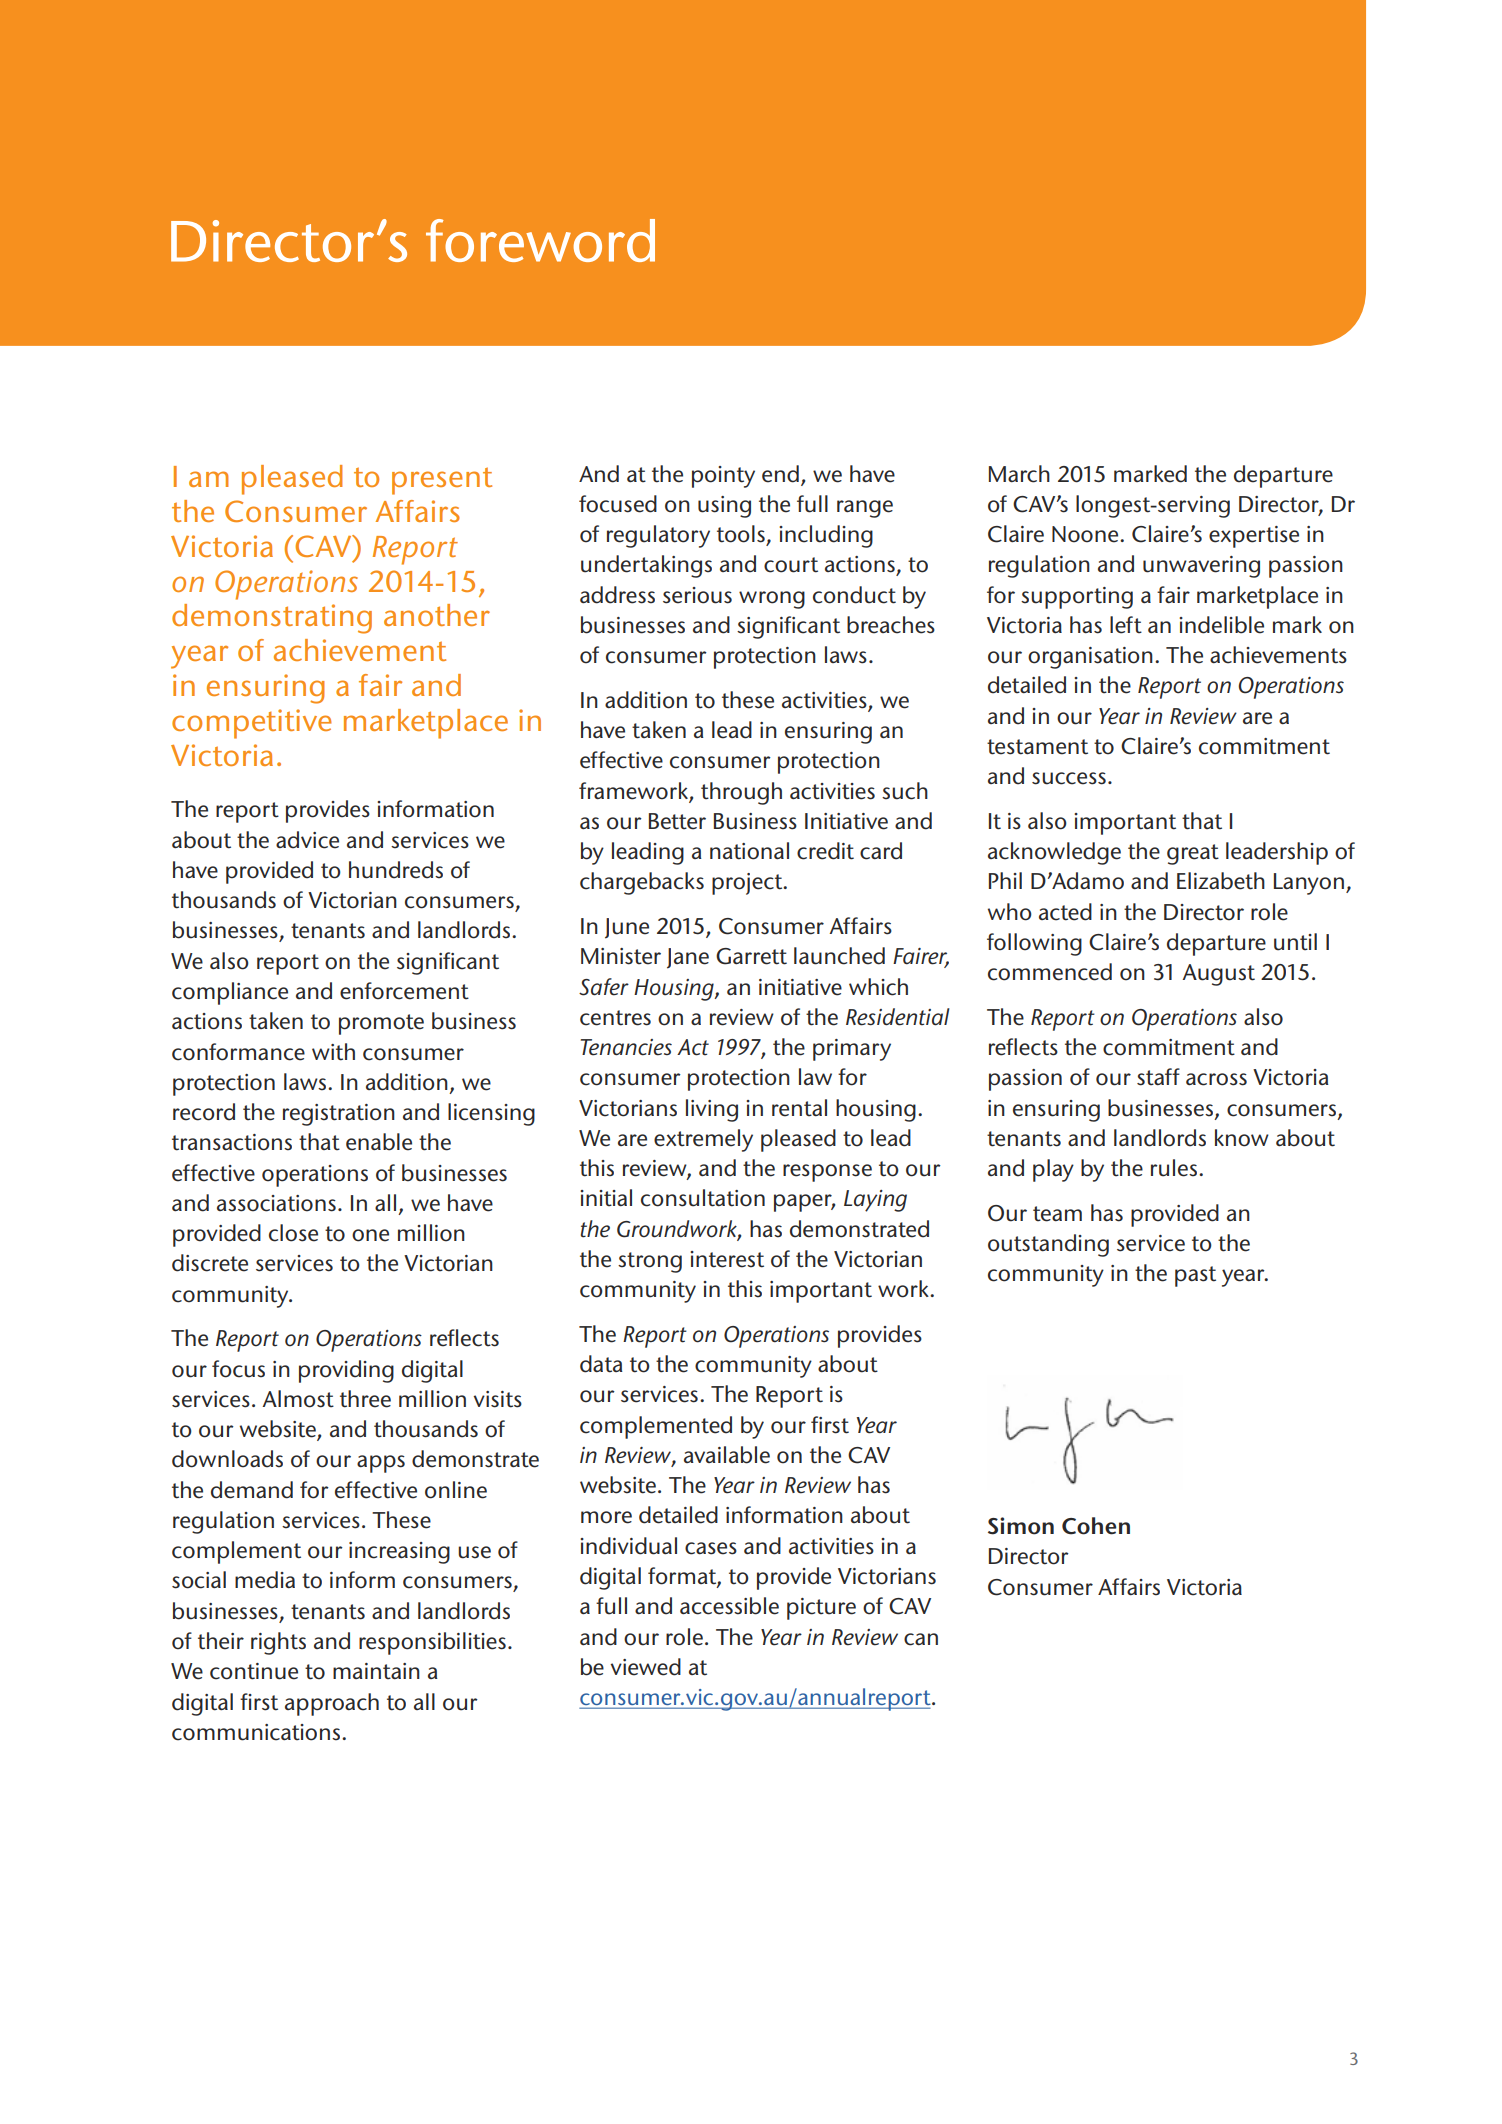 The height and width of the page is (2124, 1502). Describe the element at coordinates (645, 1667) in the page. I see `viewed` at that location.
